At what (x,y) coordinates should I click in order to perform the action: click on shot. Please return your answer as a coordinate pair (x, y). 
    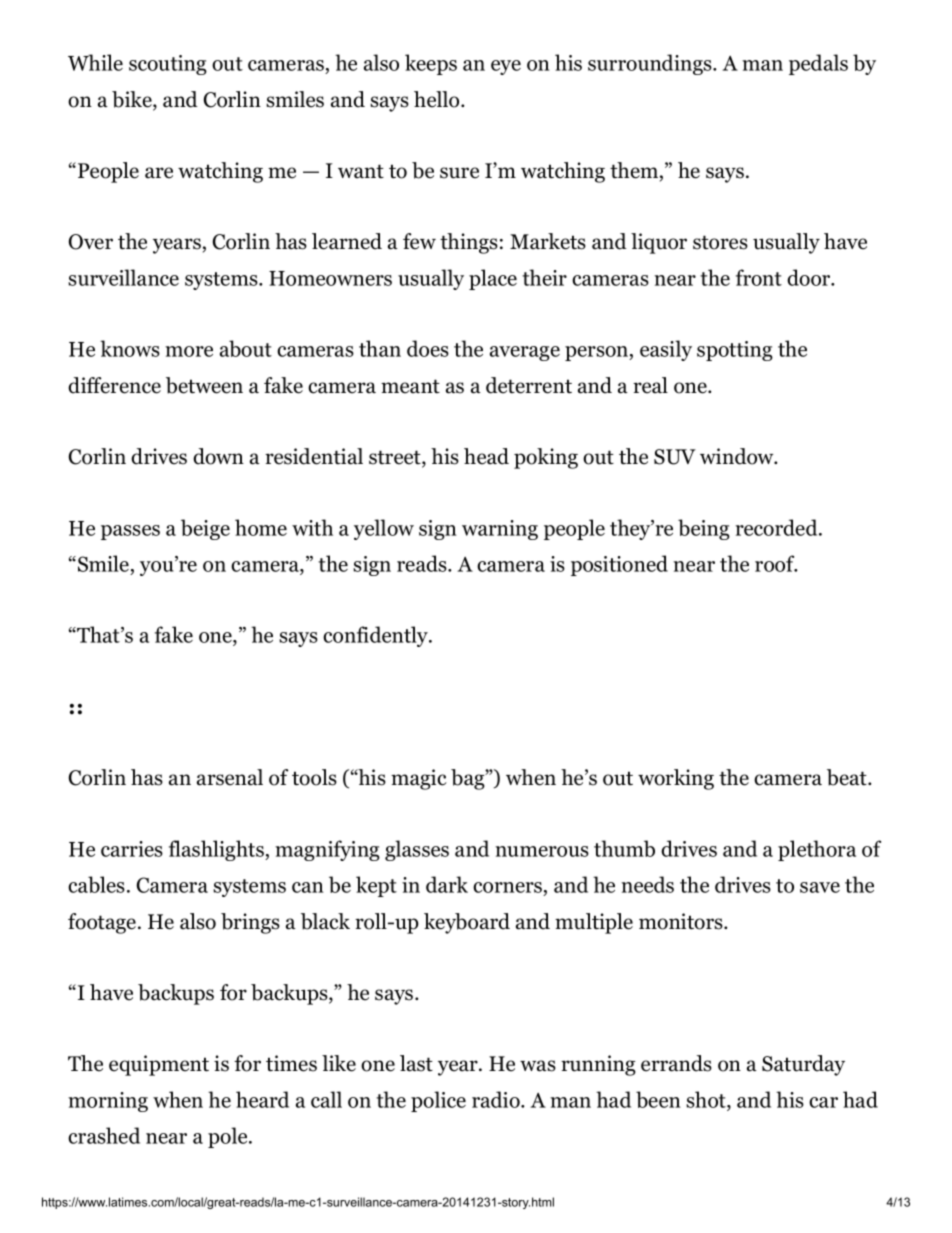
    Looking at the image, I should click on (707, 1099).
